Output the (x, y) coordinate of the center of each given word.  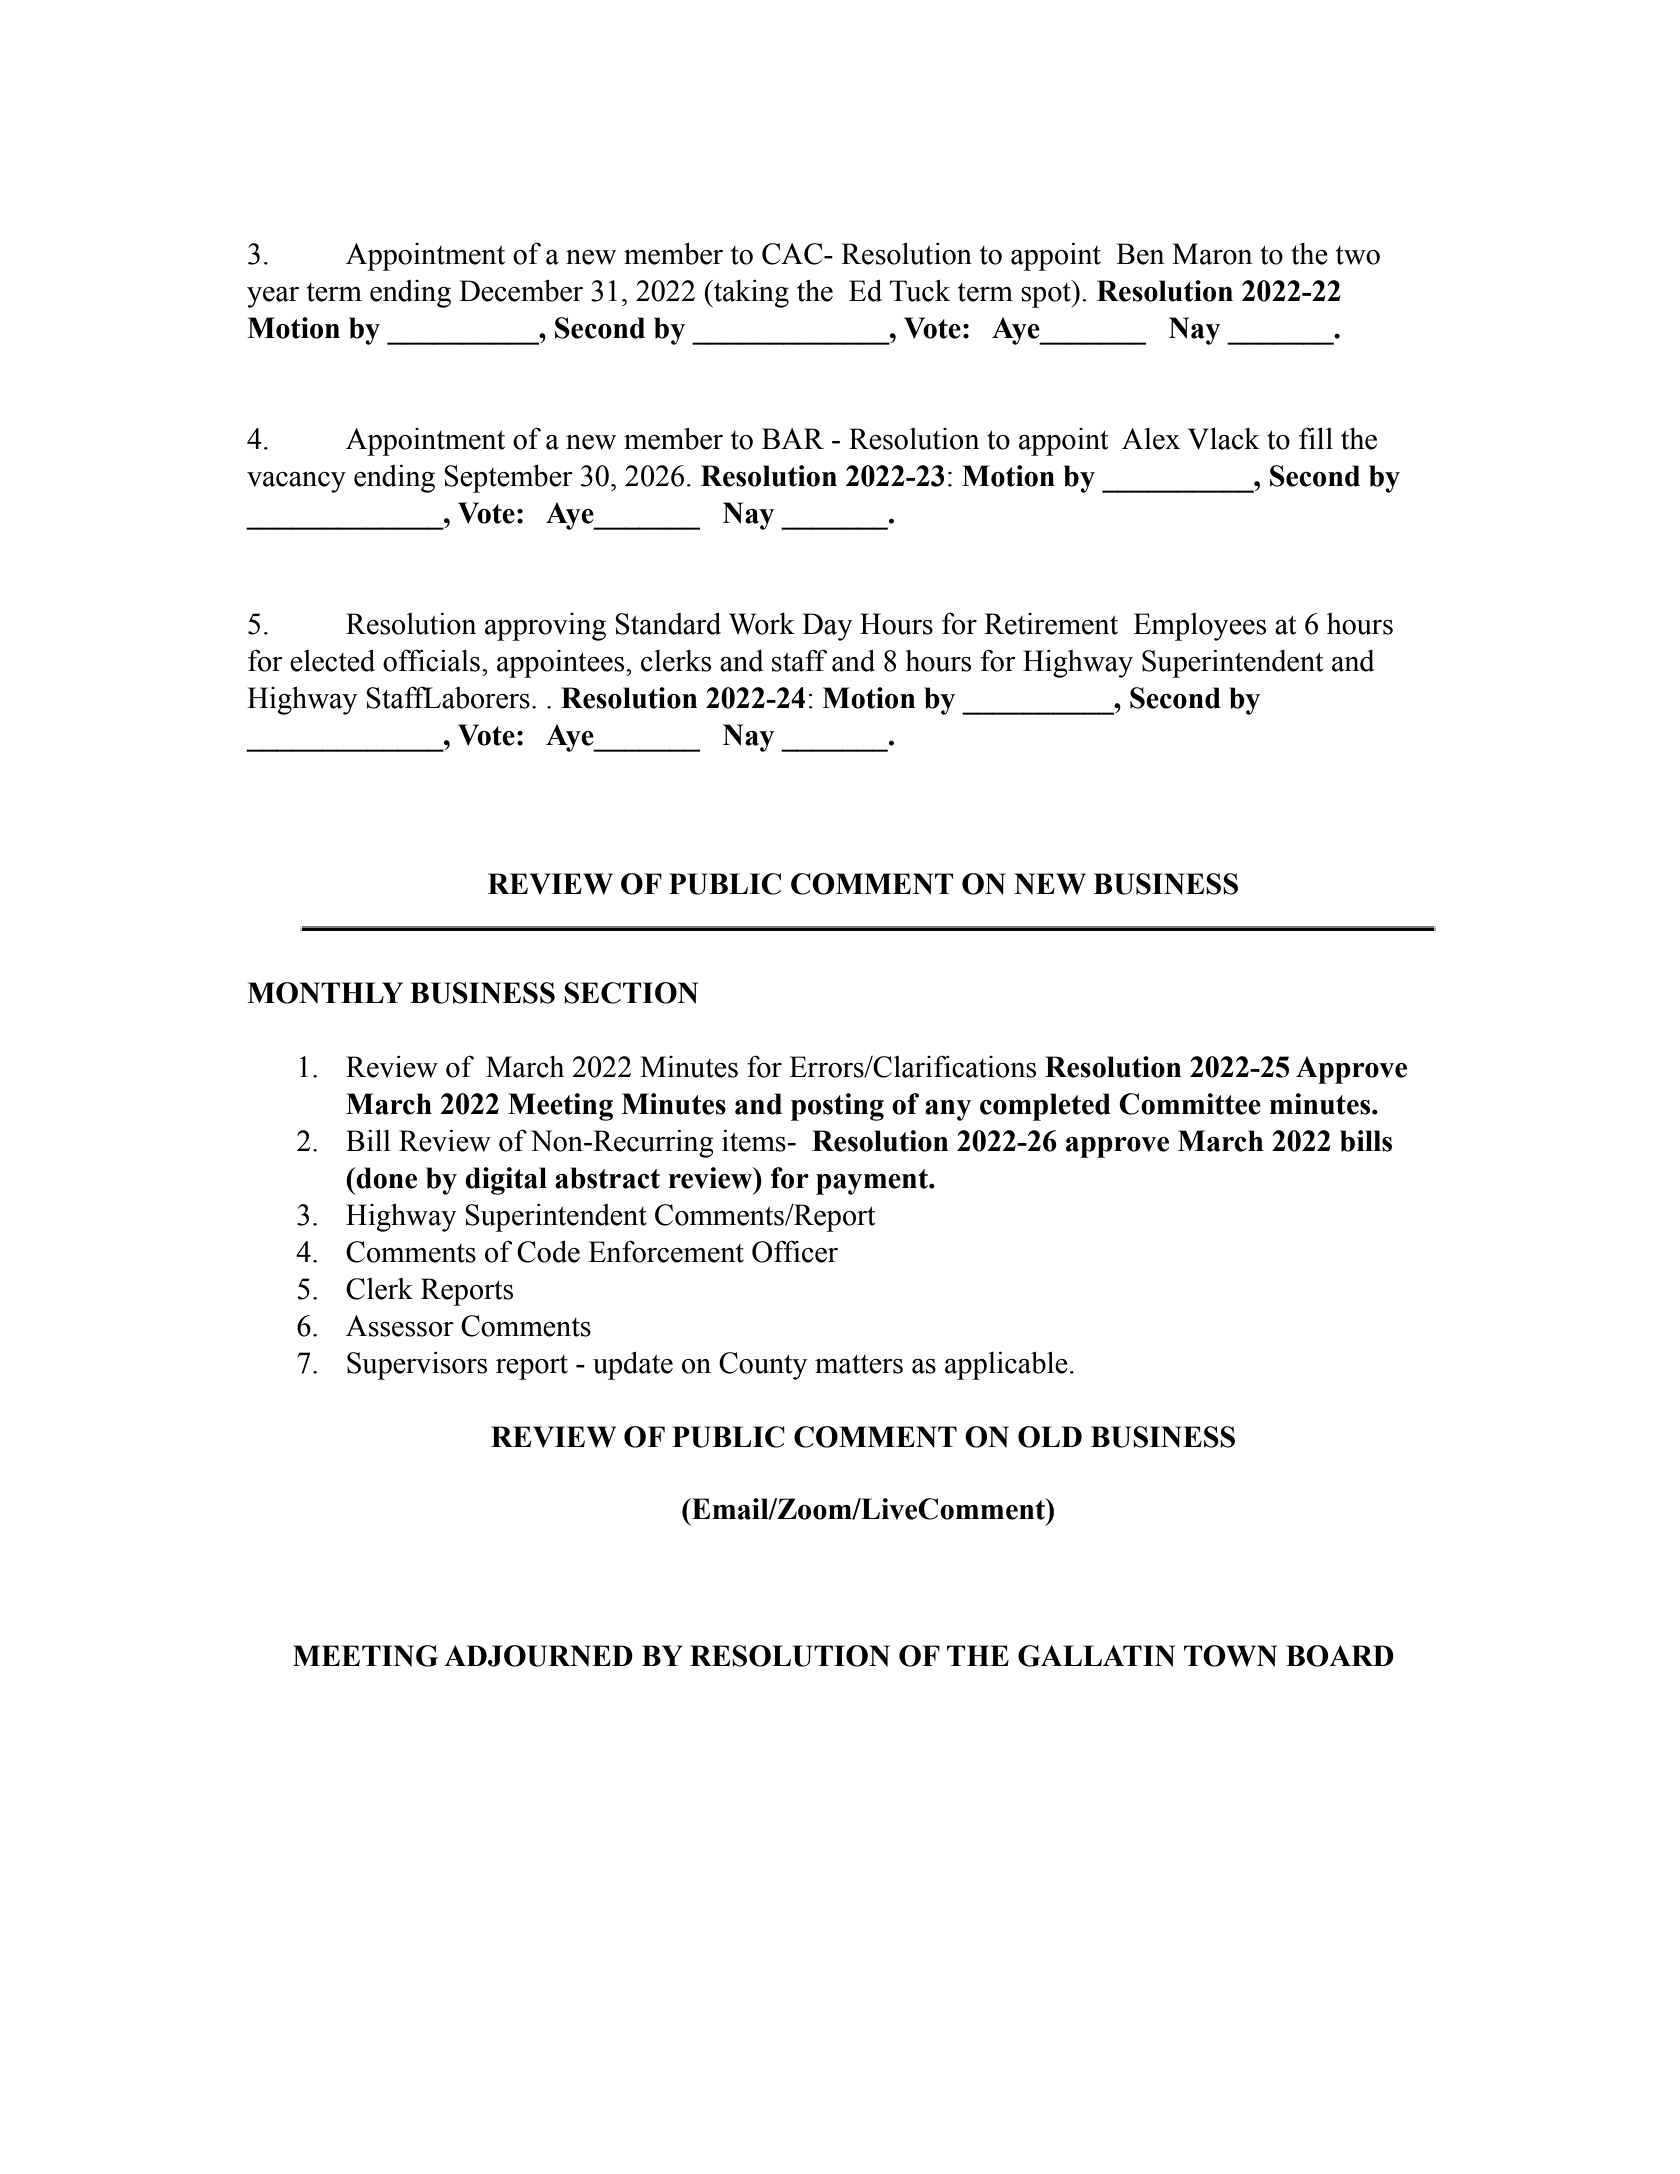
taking (750, 294)
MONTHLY (325, 993)
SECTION (631, 993)
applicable (1006, 1365)
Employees (1199, 627)
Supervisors (417, 1366)
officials (431, 660)
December (521, 290)
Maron (1212, 254)
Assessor (400, 1326)
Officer (795, 1251)
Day (827, 627)
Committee (1190, 1104)
